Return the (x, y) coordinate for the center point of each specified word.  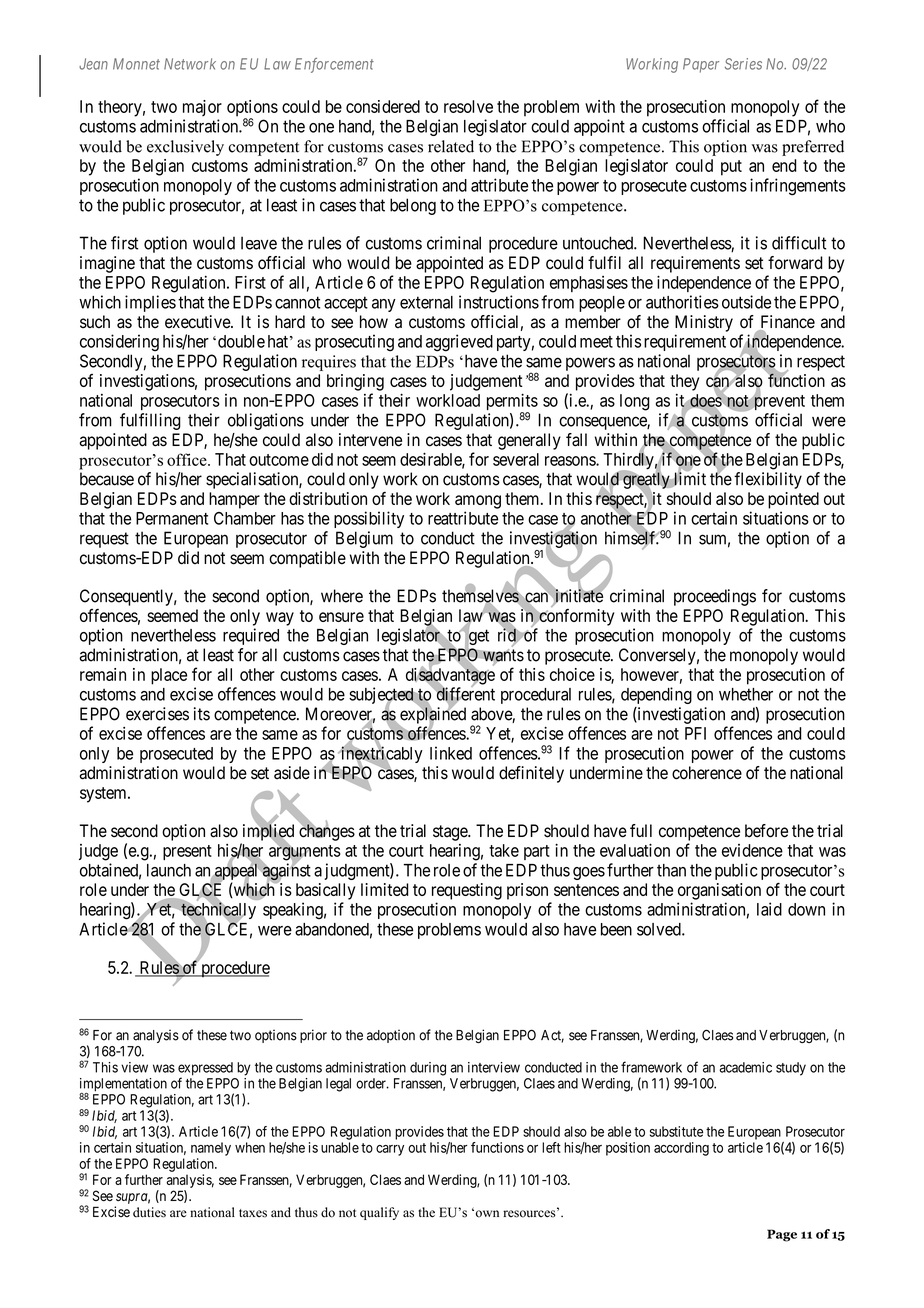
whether (746, 694)
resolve (468, 106)
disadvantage (450, 677)
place (169, 676)
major (202, 108)
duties (149, 1212)
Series (743, 64)
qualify (379, 1213)
